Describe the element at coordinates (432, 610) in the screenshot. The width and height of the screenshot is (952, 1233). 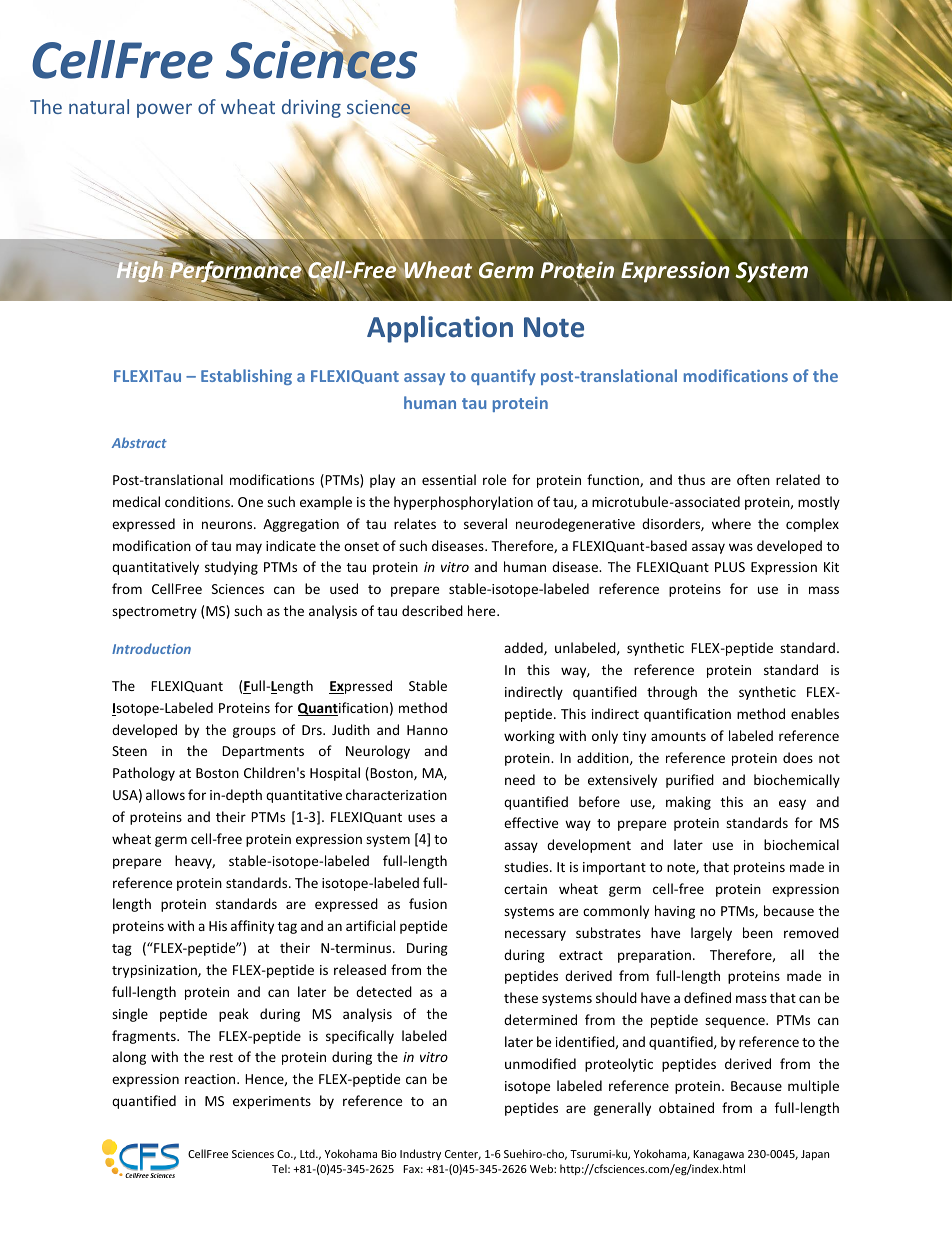
I see `described` at that location.
